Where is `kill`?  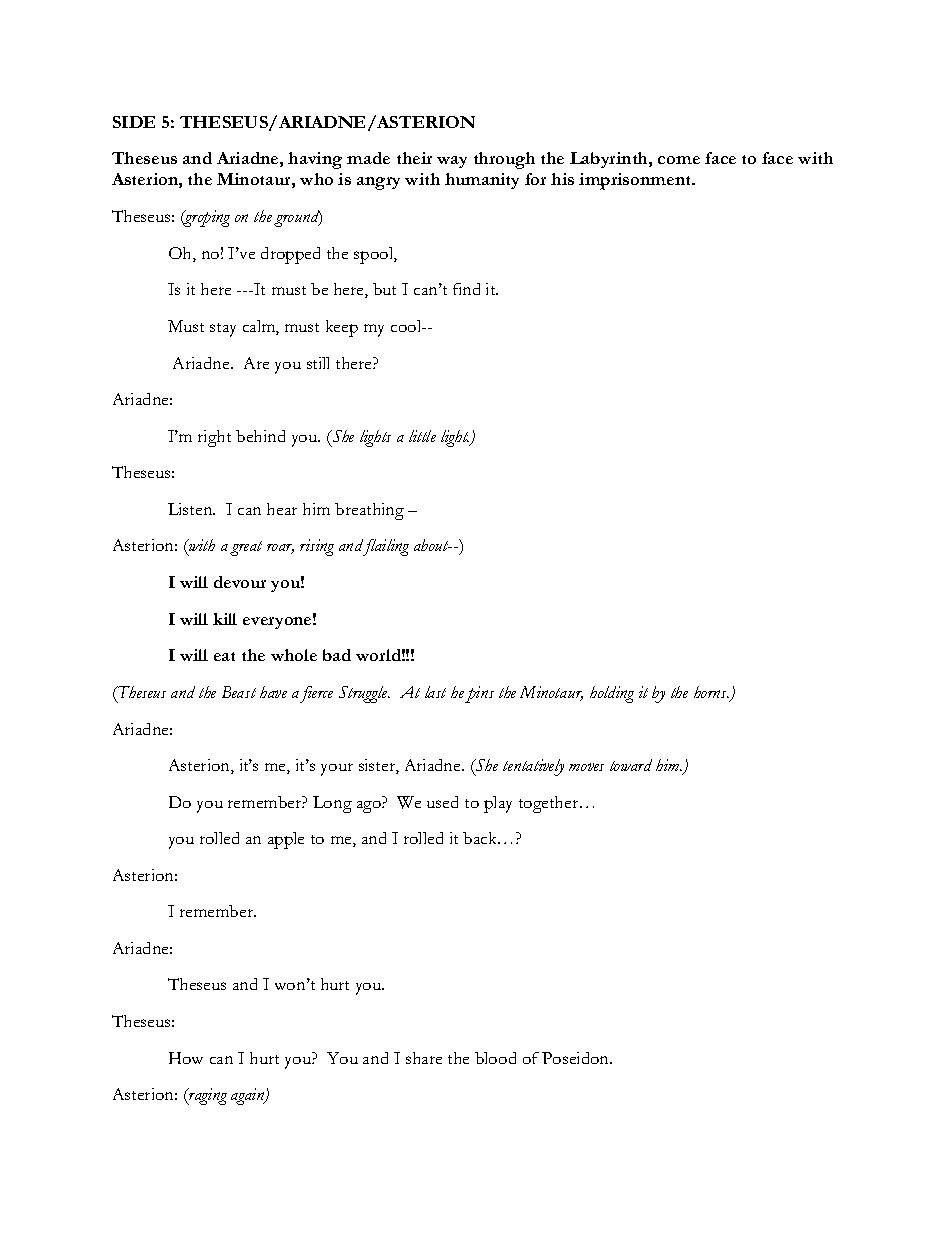 kill is located at coordinates (225, 619).
